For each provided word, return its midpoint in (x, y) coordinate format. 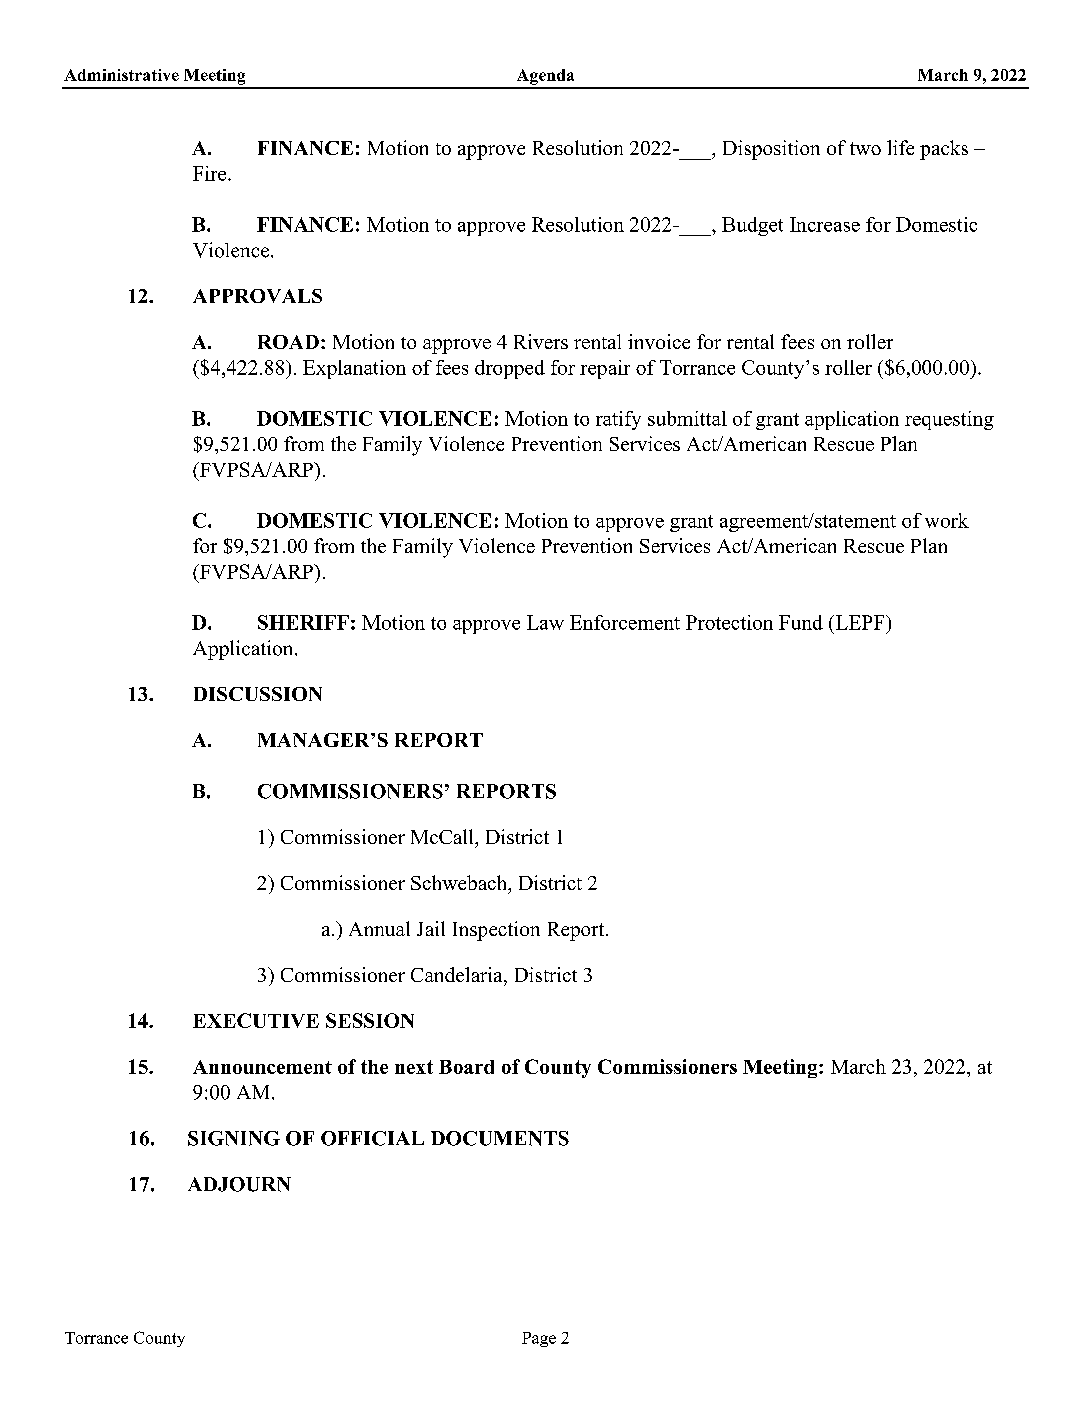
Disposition (771, 150)
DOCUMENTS (500, 1138)
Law (545, 622)
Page (539, 1339)
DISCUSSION (258, 694)
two (865, 148)
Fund (801, 622)
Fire (211, 173)
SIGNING (234, 1138)
